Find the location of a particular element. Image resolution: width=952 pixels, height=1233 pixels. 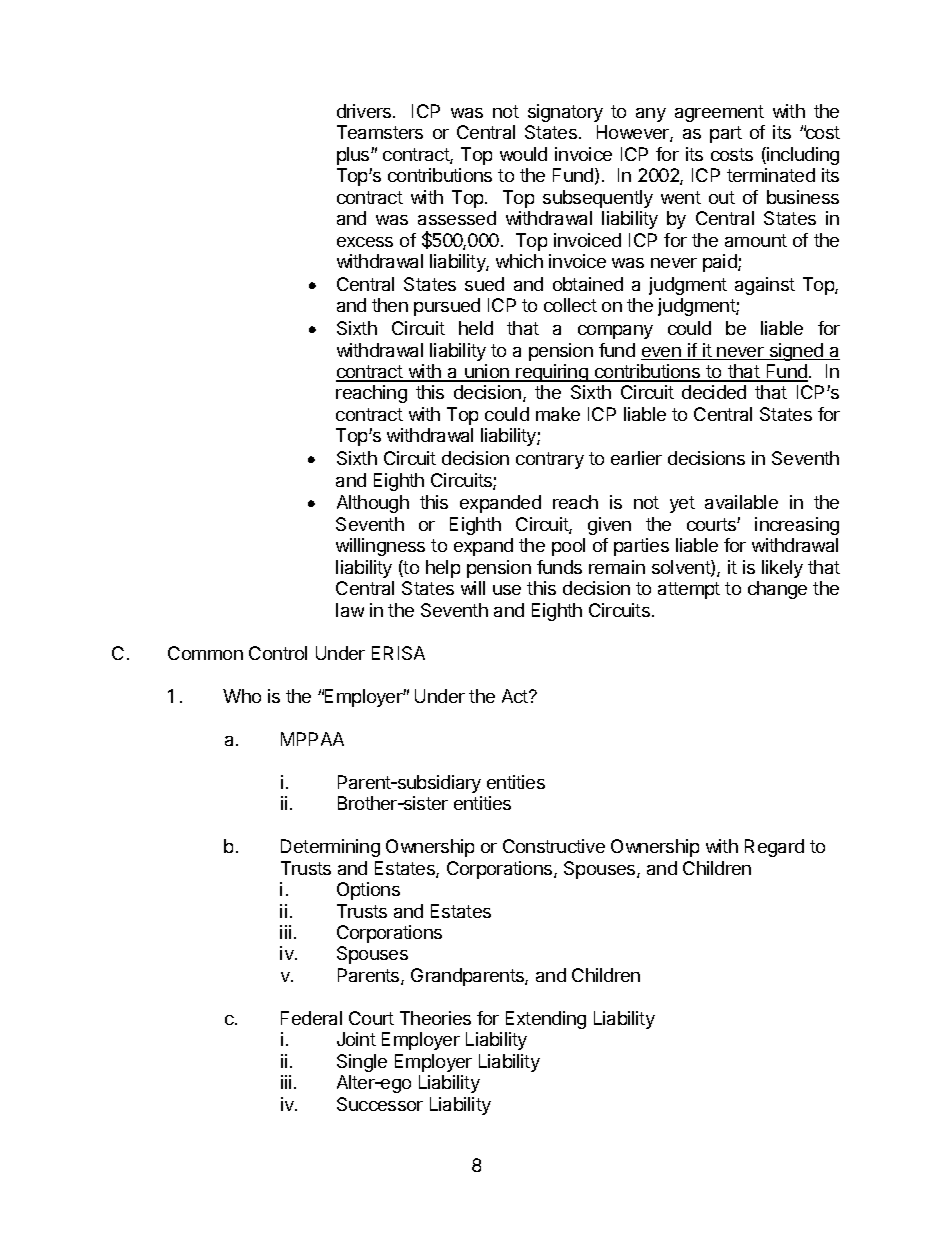

would is located at coordinates (523, 154).
